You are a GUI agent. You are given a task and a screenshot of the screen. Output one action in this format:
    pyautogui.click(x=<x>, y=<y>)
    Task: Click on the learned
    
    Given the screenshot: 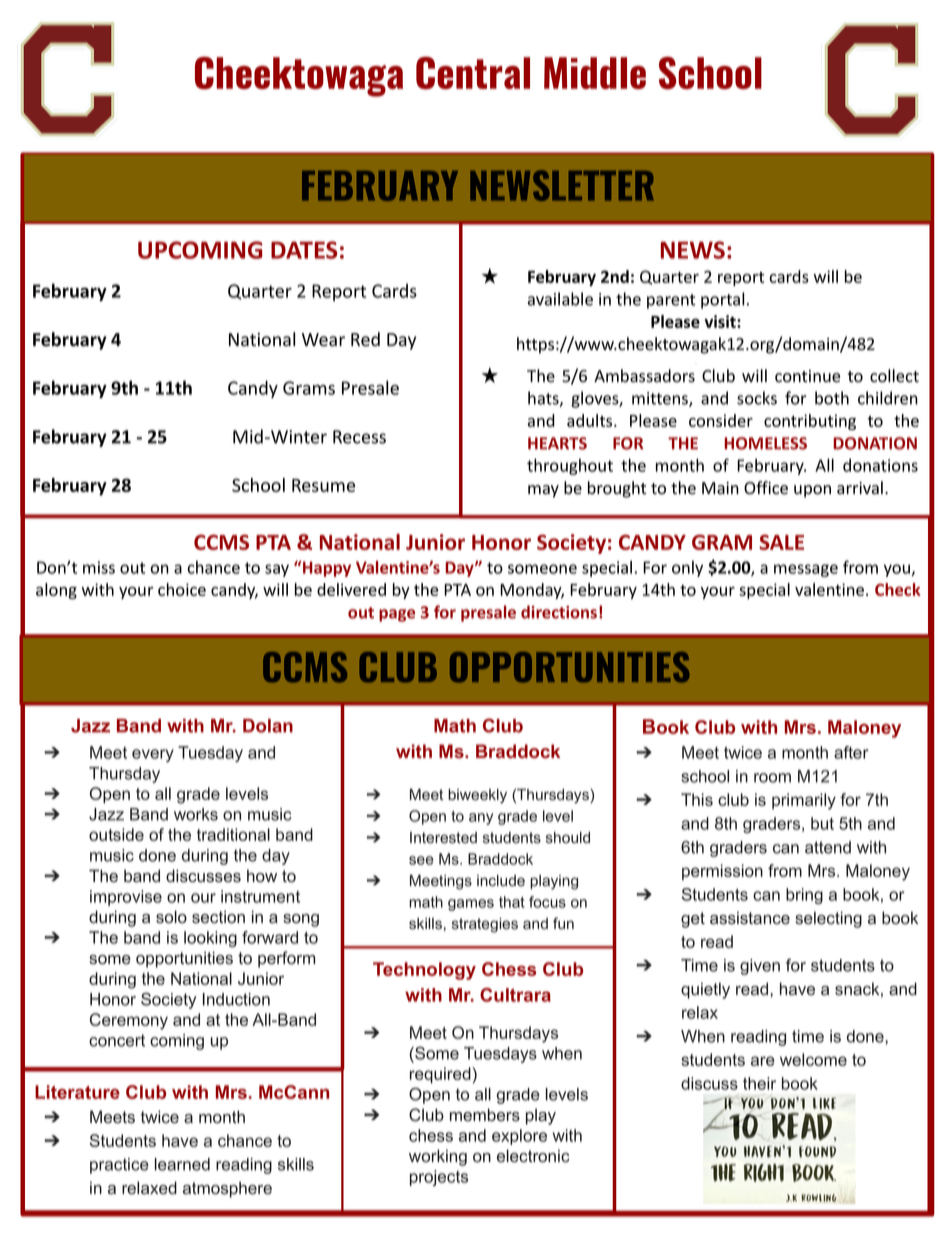 What is the action you would take?
    pyautogui.click(x=182, y=1164)
